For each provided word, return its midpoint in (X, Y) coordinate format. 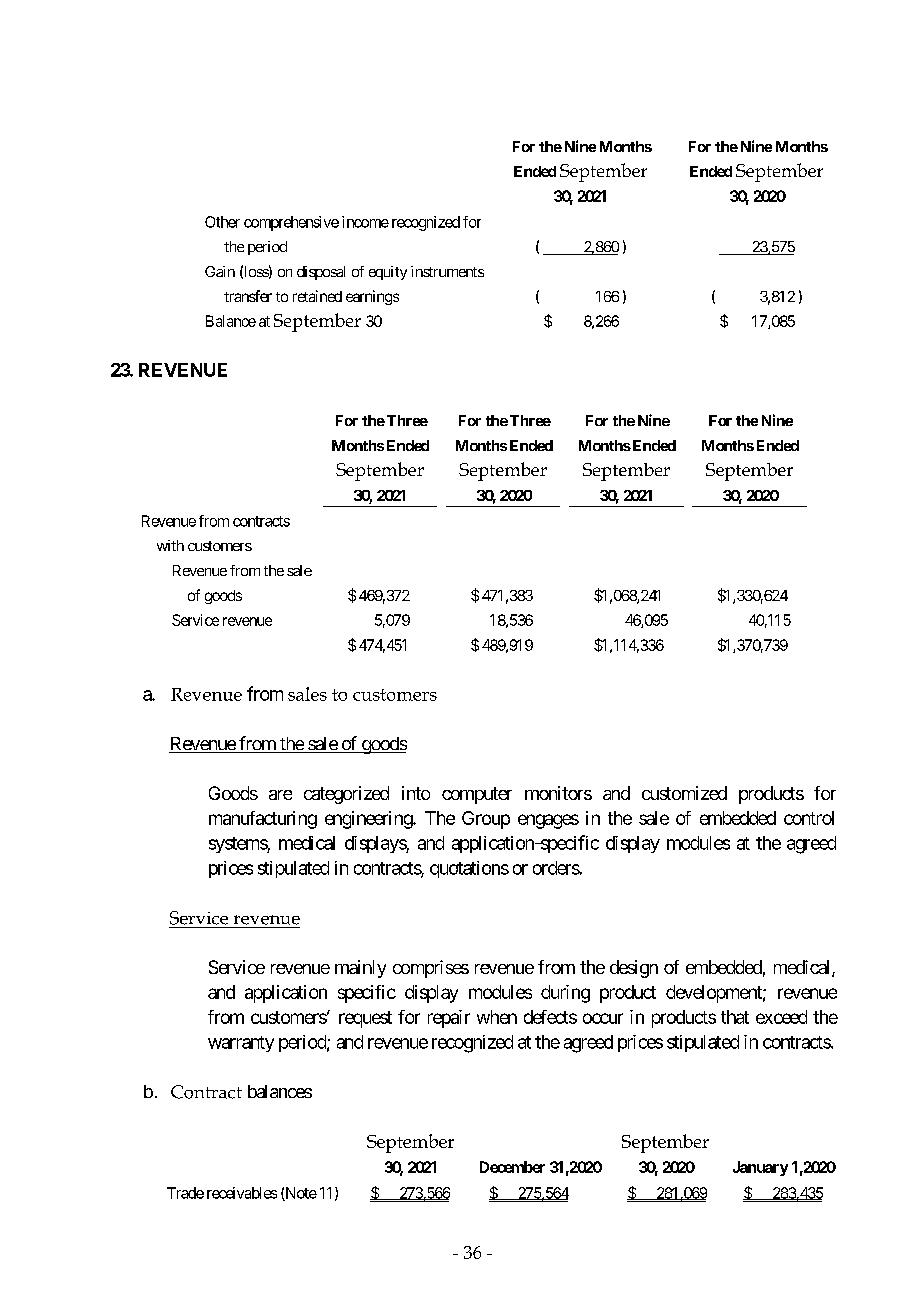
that (735, 1017)
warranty (241, 1044)
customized (684, 793)
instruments (447, 271)
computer (477, 795)
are (280, 795)
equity (388, 273)
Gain (220, 271)
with (170, 545)
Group (486, 820)
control (809, 818)
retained (317, 296)
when (497, 1017)
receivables (242, 1193)
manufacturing (263, 820)
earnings (372, 297)
